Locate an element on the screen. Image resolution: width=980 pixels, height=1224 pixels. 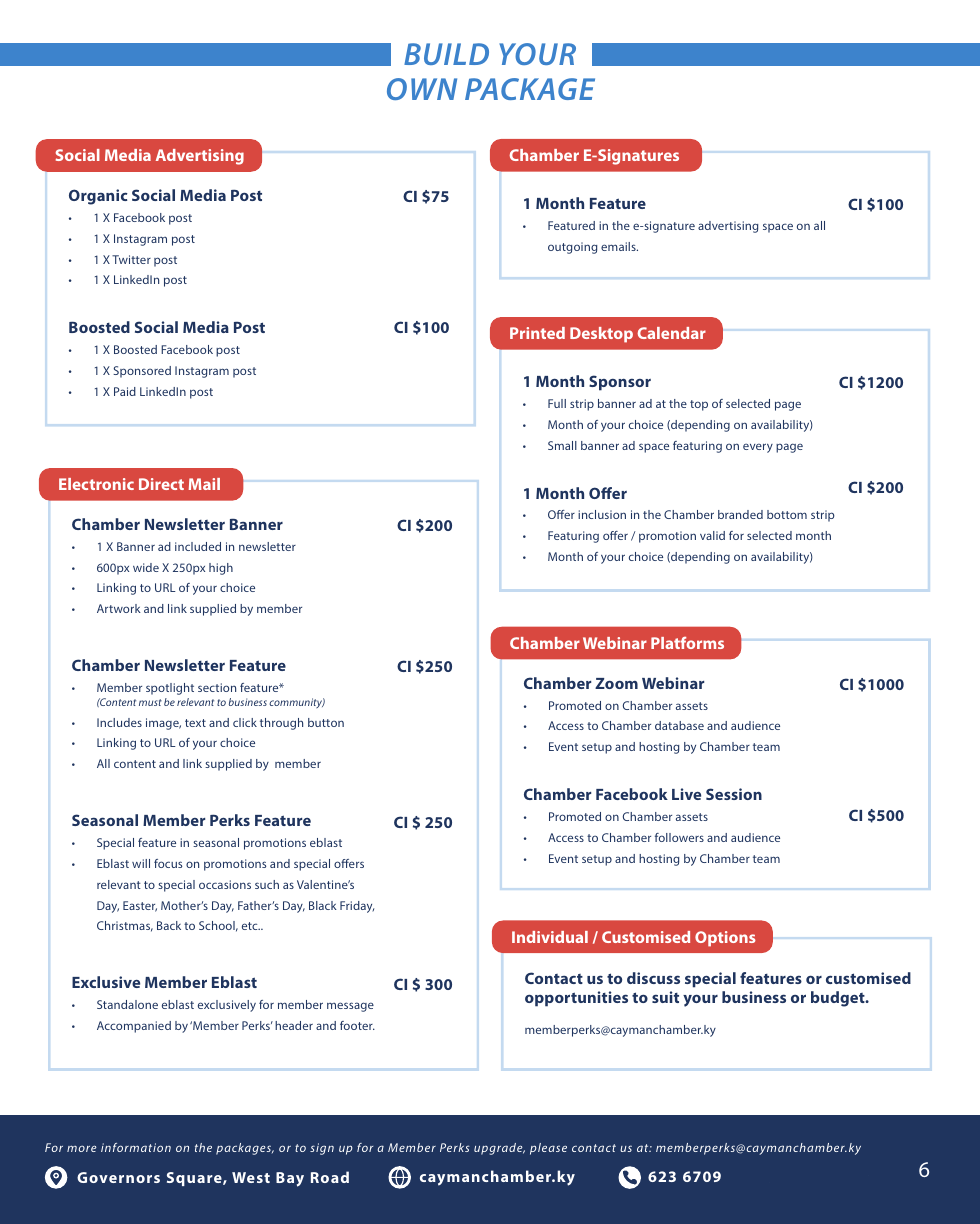
OWN is located at coordinates (422, 89).
